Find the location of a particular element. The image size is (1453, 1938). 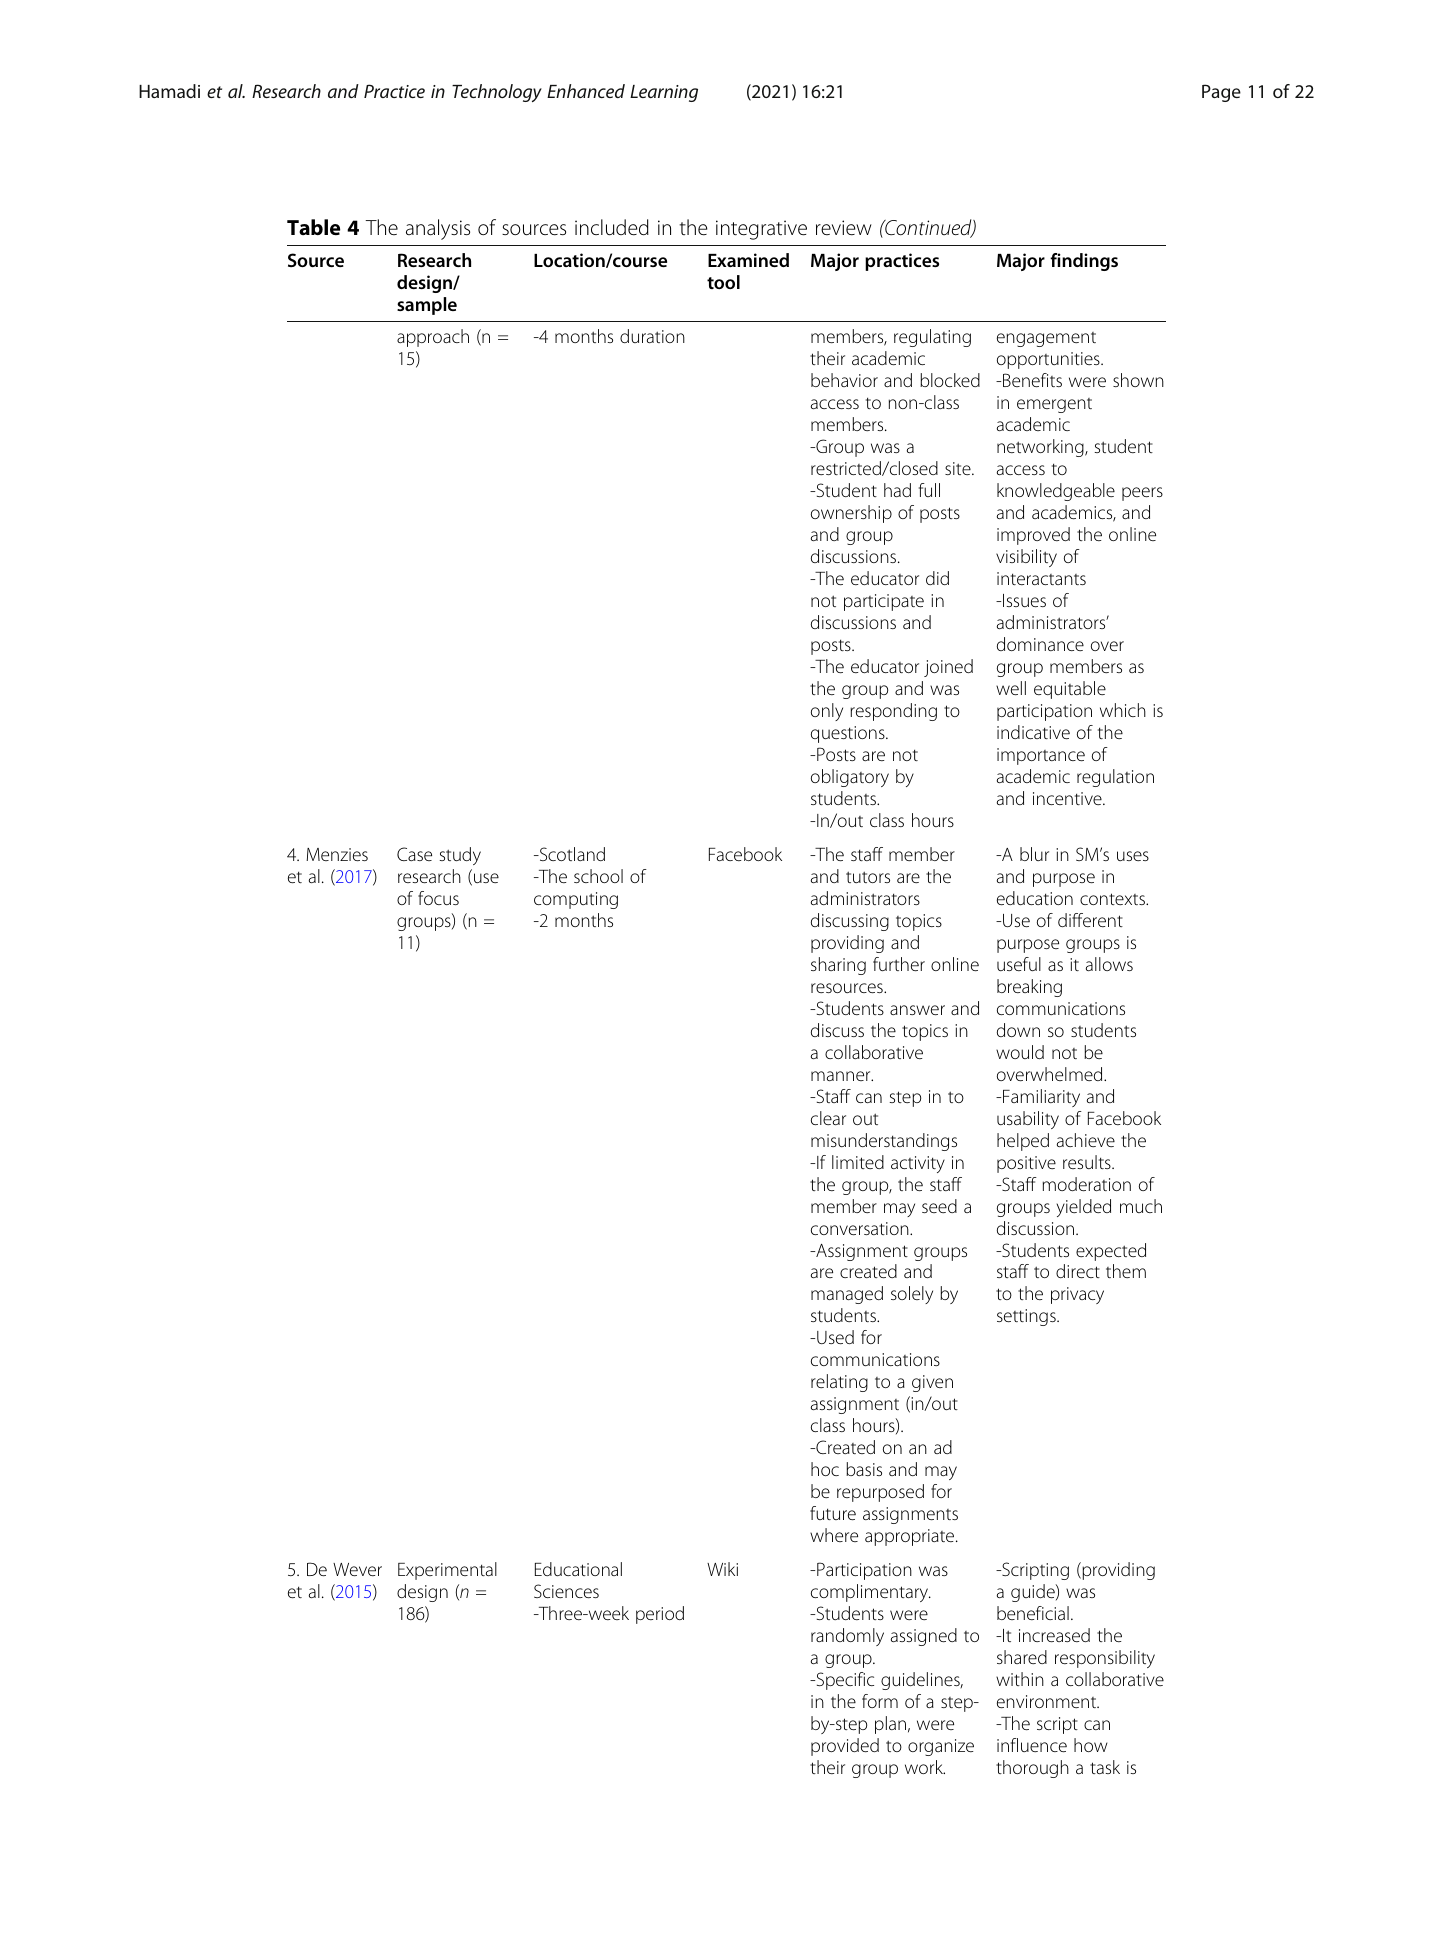

focus is located at coordinates (438, 898).
